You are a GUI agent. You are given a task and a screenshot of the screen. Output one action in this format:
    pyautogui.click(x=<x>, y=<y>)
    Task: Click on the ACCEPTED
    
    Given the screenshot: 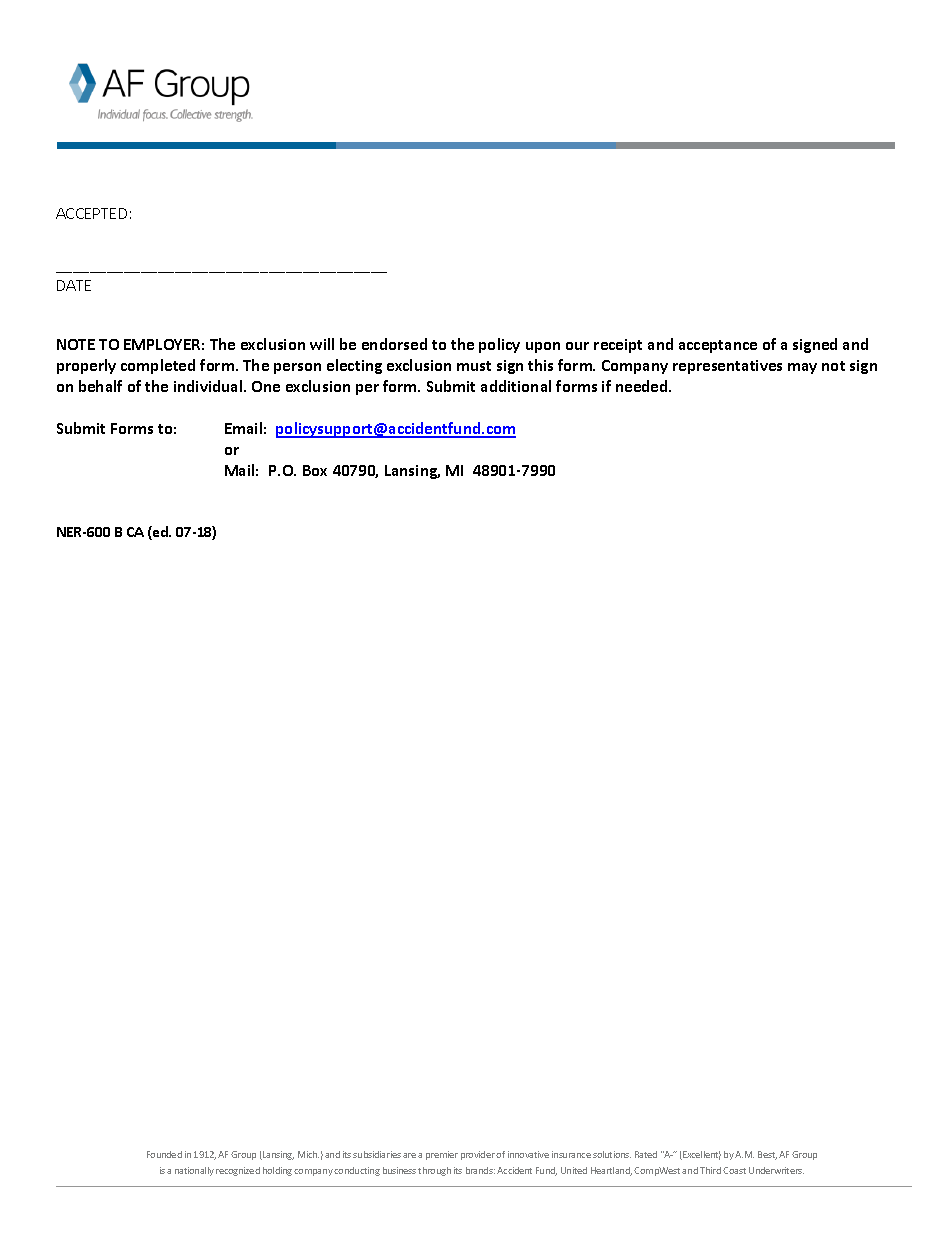 What is the action you would take?
    pyautogui.click(x=91, y=213)
